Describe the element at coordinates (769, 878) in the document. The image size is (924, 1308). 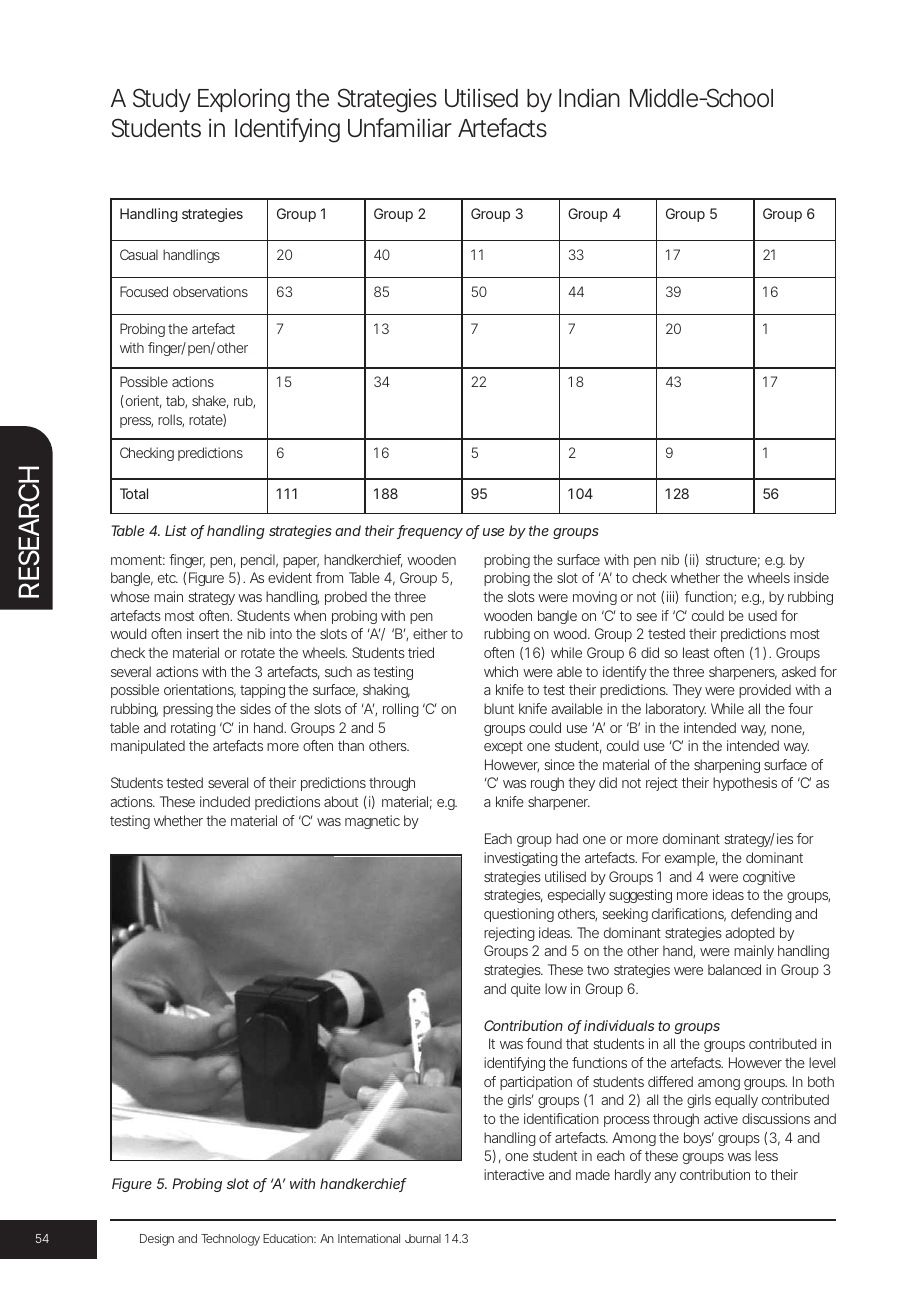
I see `cognitive` at that location.
